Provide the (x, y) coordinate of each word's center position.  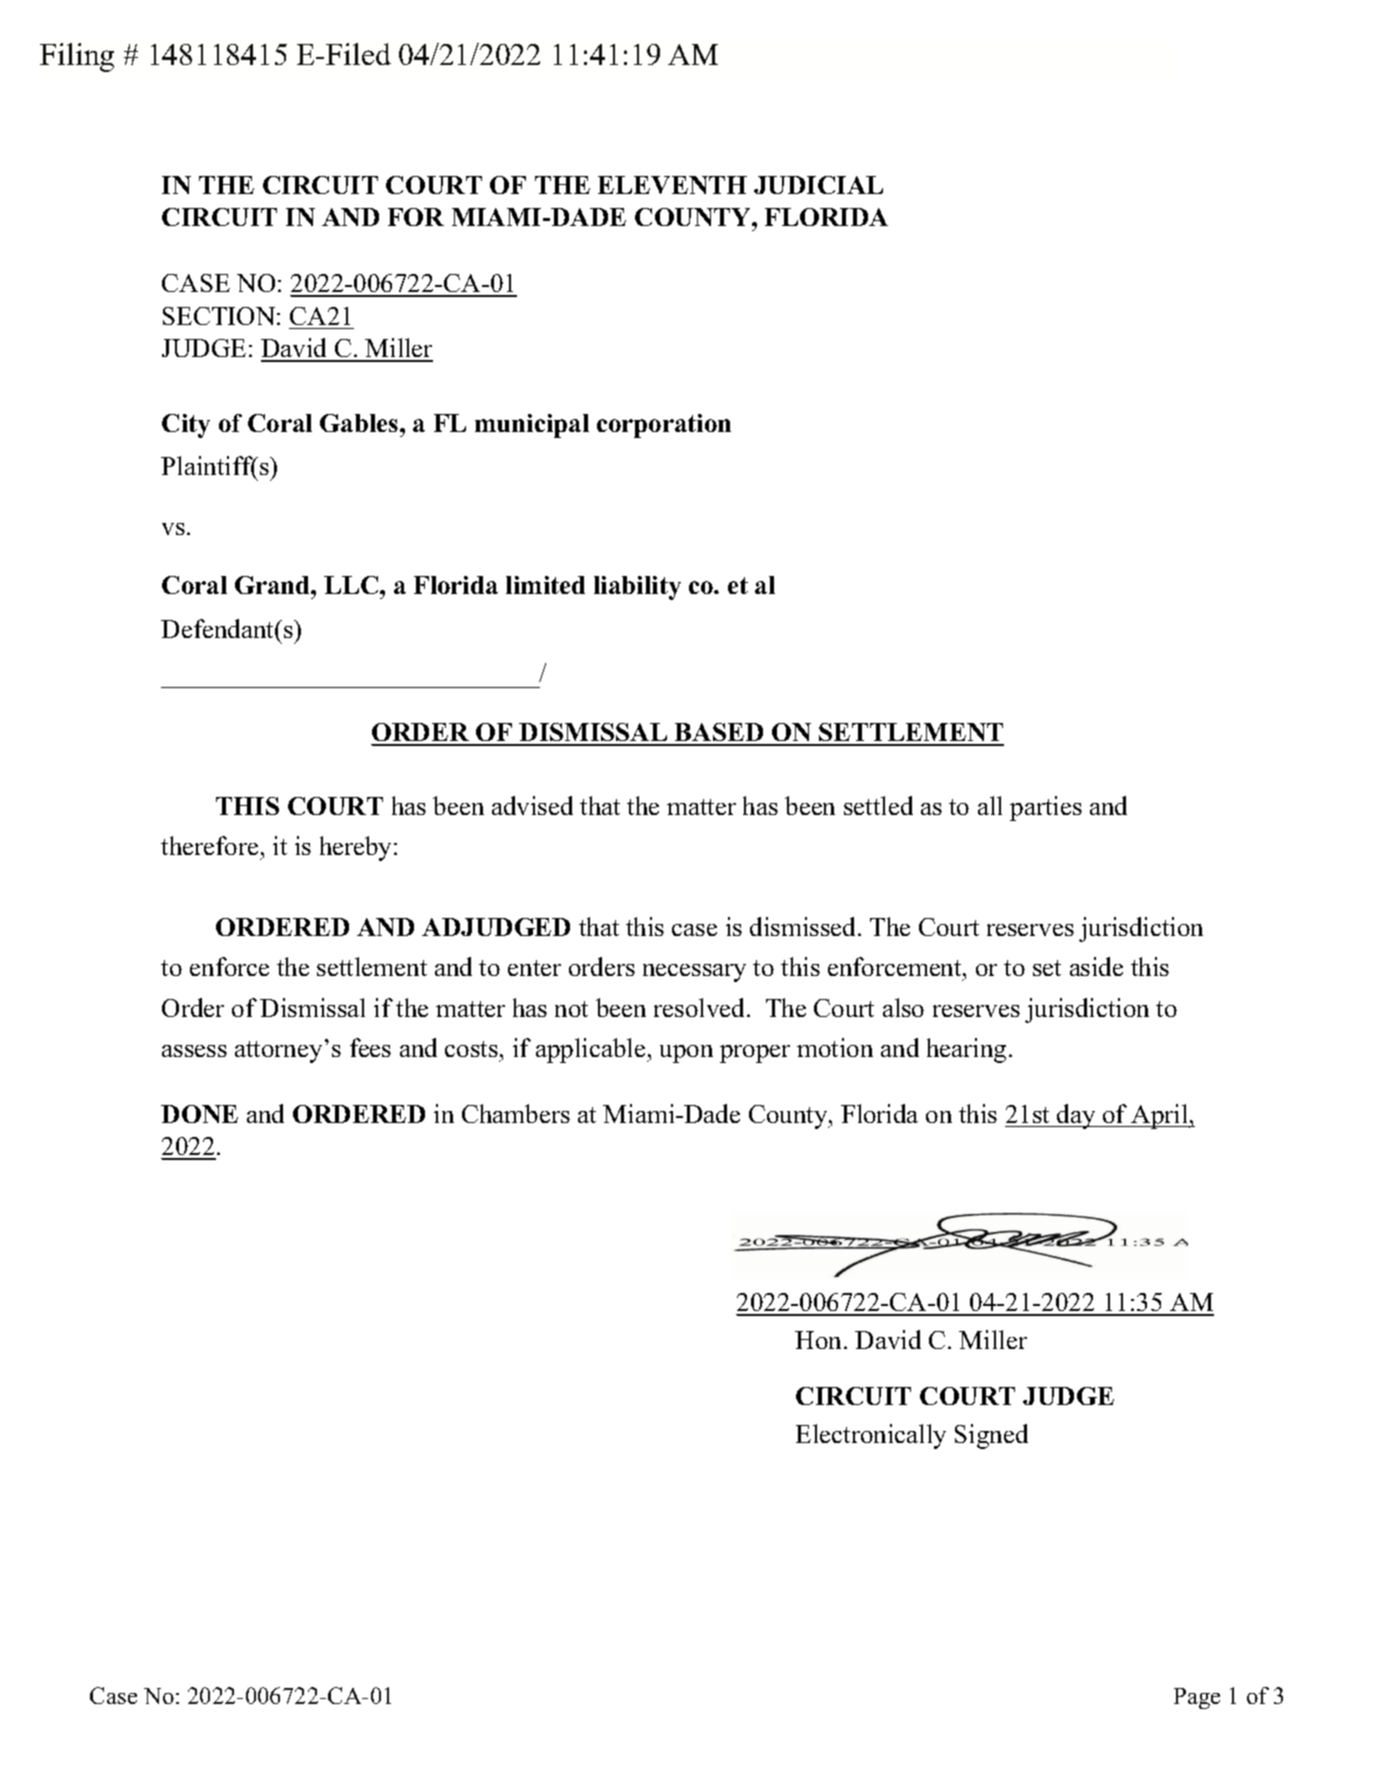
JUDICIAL (818, 185)
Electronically (871, 1436)
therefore (209, 845)
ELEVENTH (672, 185)
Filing (77, 57)
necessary (694, 973)
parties (1046, 808)
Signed (991, 1436)
